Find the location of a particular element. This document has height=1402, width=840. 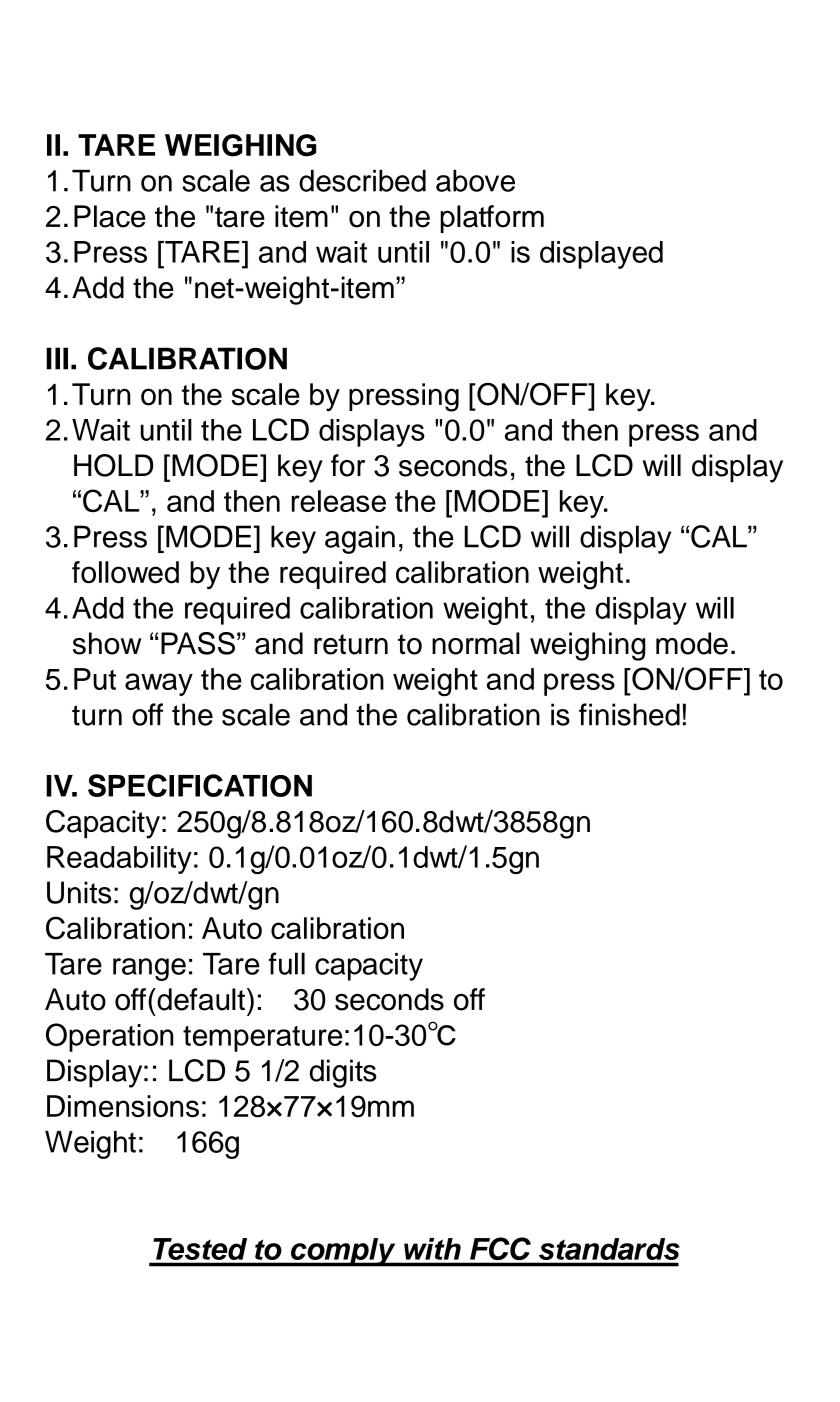

platform is located at coordinates (492, 219).
